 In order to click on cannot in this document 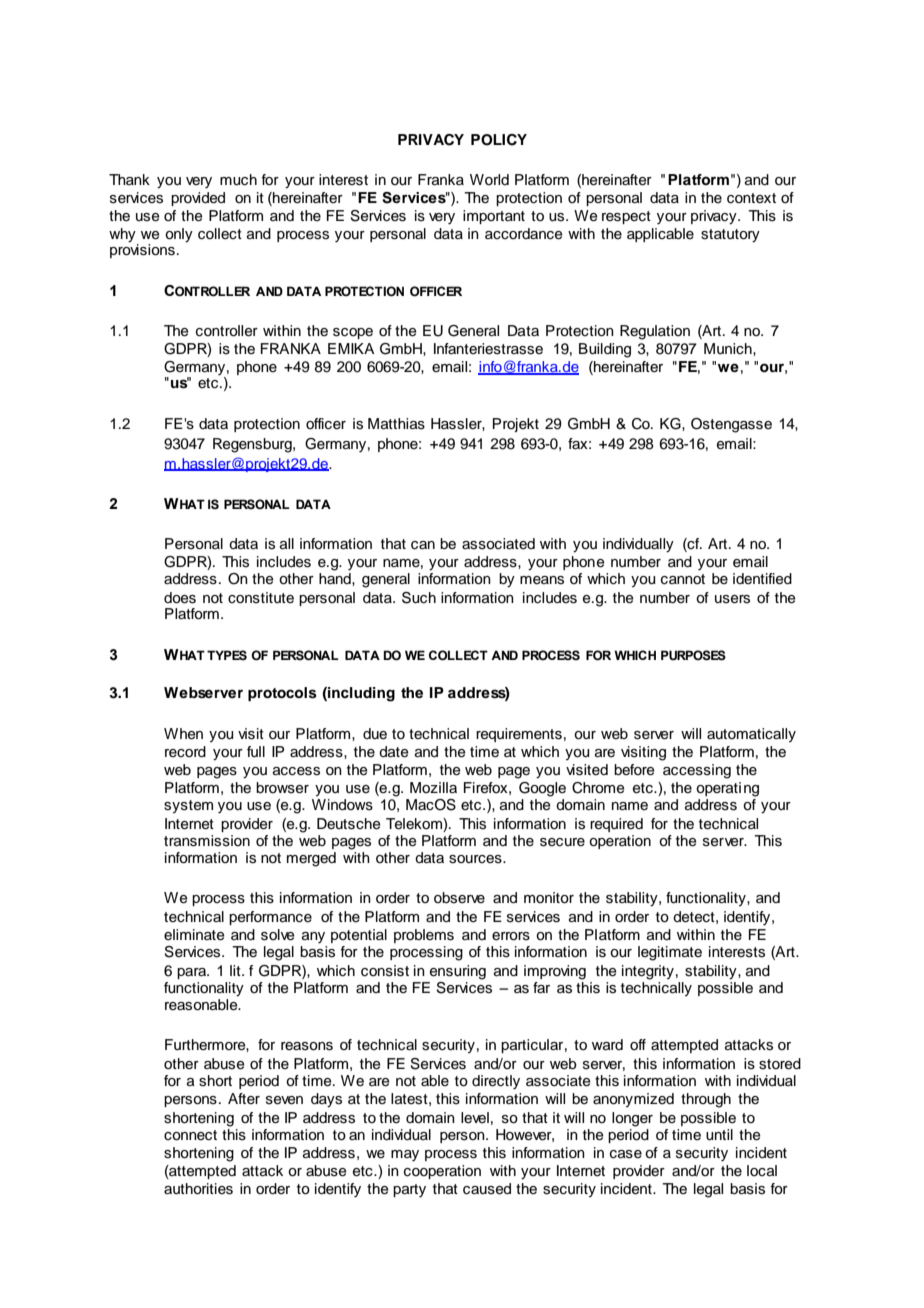, I will do `click(683, 579)`.
